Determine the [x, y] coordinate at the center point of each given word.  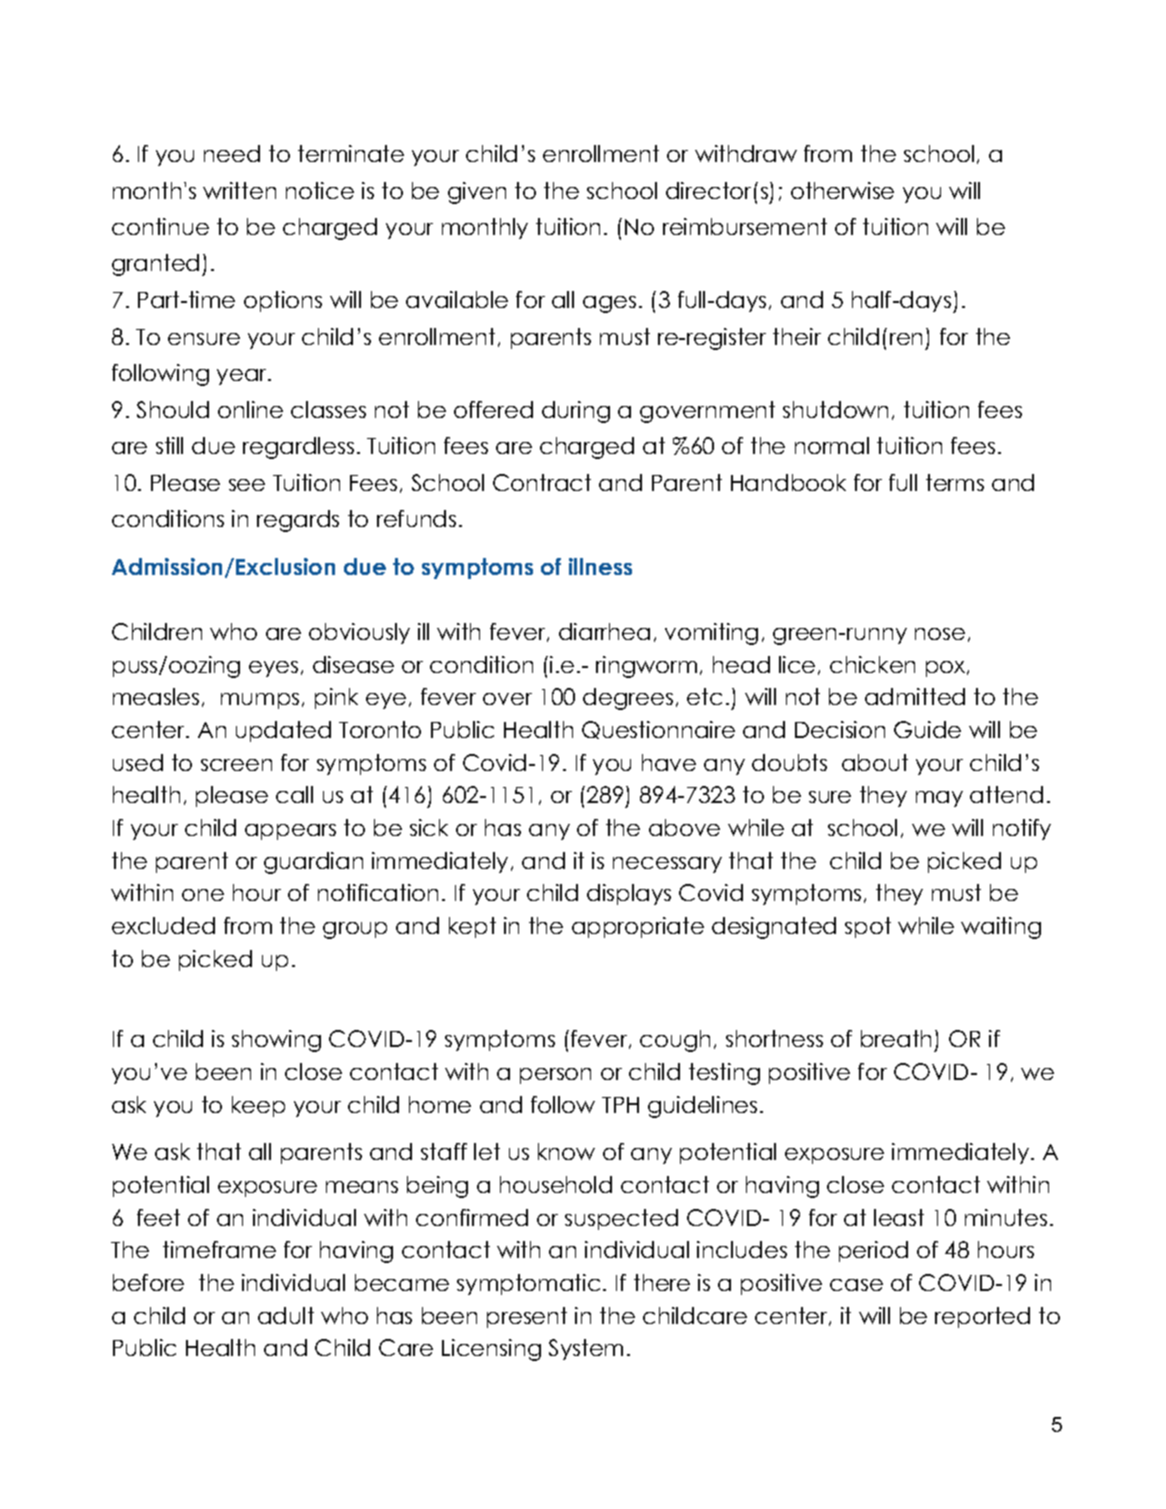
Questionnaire [658, 730]
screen [236, 765]
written [239, 190]
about [875, 762]
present [527, 1317]
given [477, 193]
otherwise [842, 190]
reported [982, 1317]
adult [286, 1315]
